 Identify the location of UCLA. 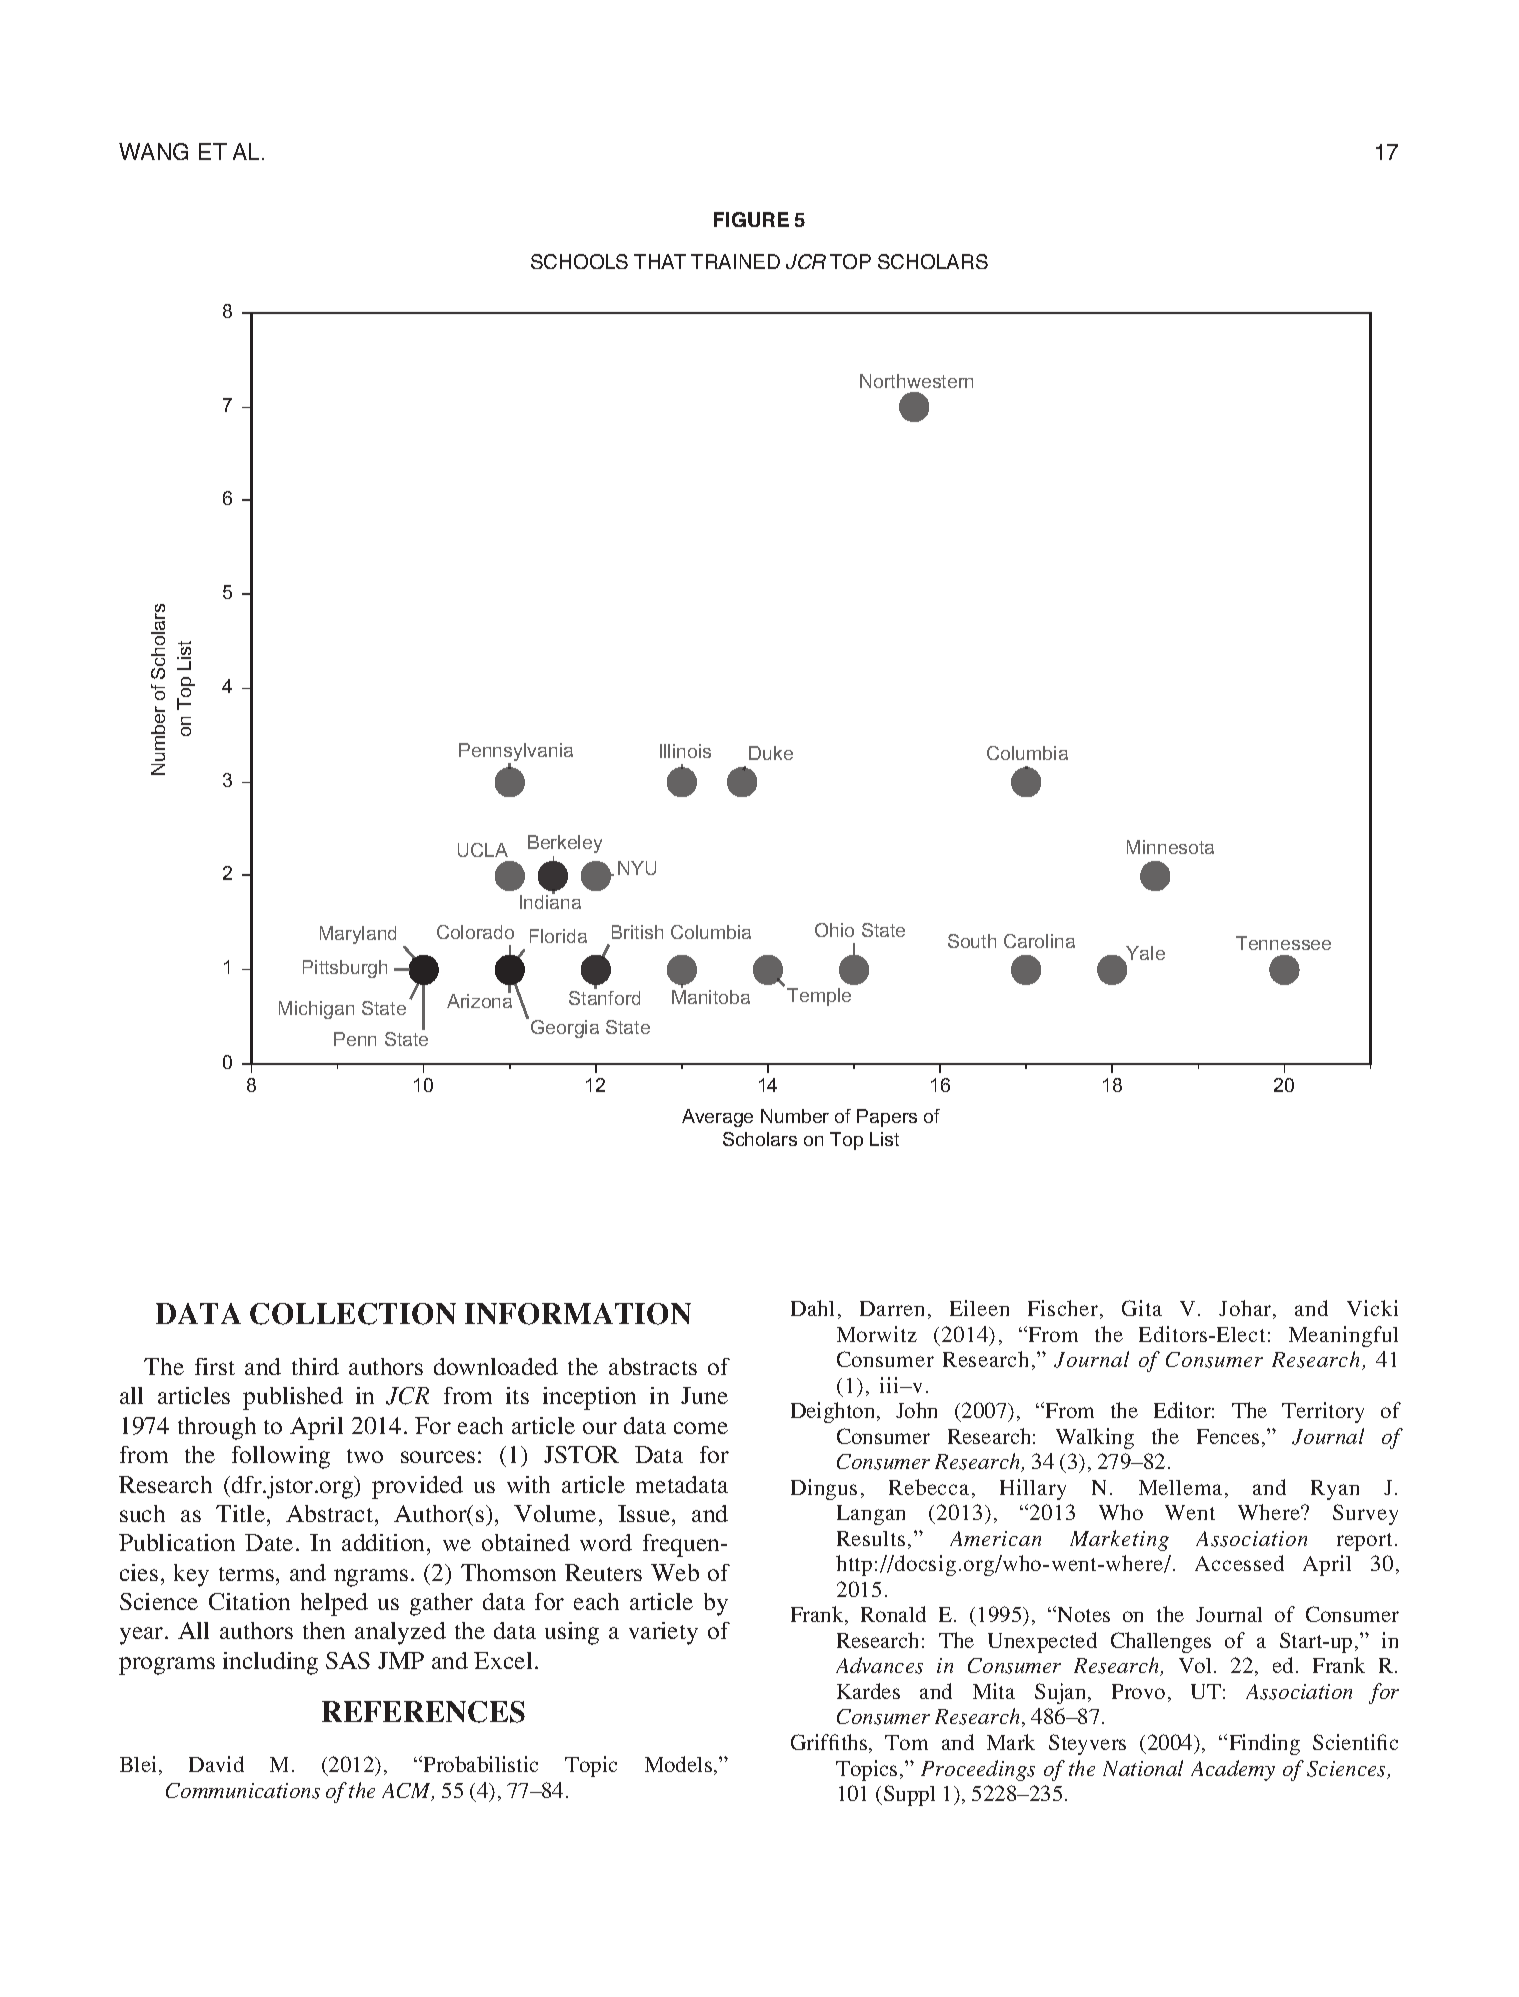
(483, 850).
